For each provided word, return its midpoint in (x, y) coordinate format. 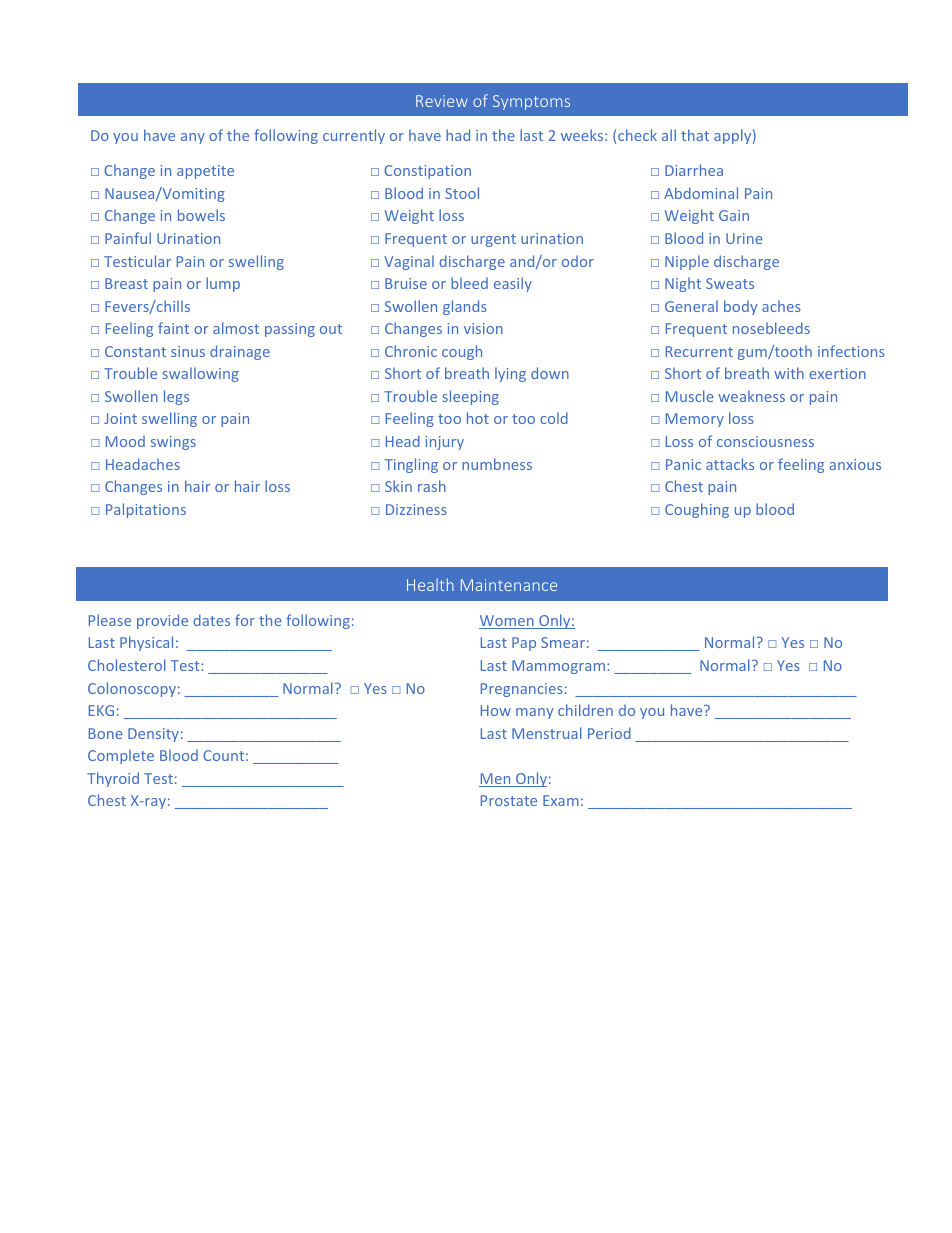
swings (173, 443)
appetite (205, 172)
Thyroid (113, 779)
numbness (497, 464)
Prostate (509, 800)
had (458, 135)
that (695, 135)
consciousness (765, 441)
